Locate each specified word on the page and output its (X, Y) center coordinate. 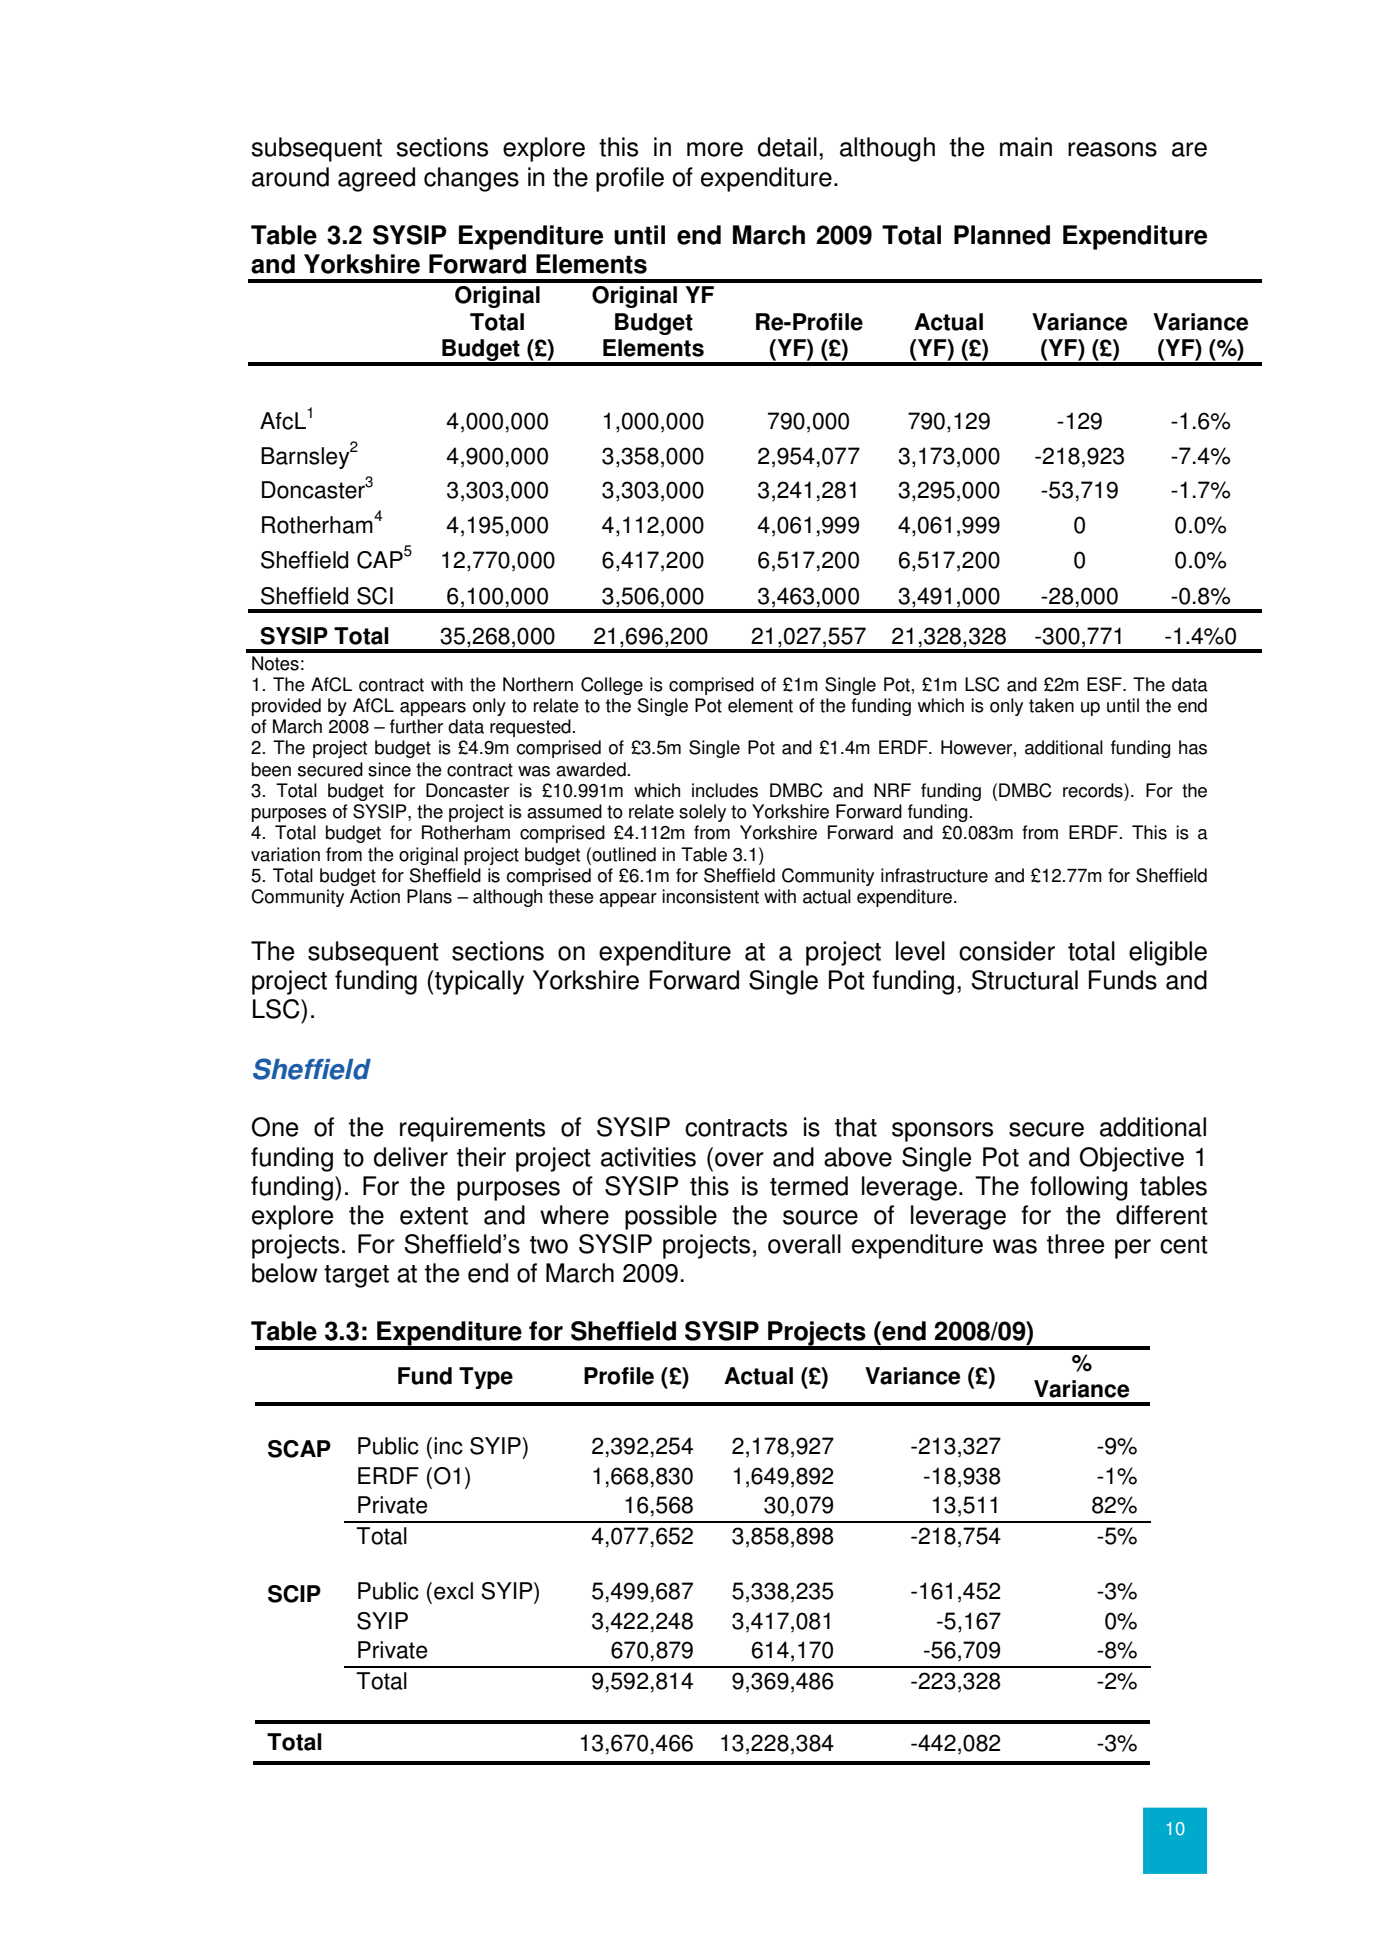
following (1079, 1188)
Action (375, 896)
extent (434, 1216)
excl (453, 1591)
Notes (275, 663)
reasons (1112, 149)
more (715, 149)
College (612, 686)
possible (671, 1217)
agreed (376, 179)
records (1094, 790)
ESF (1105, 684)
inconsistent (710, 896)
